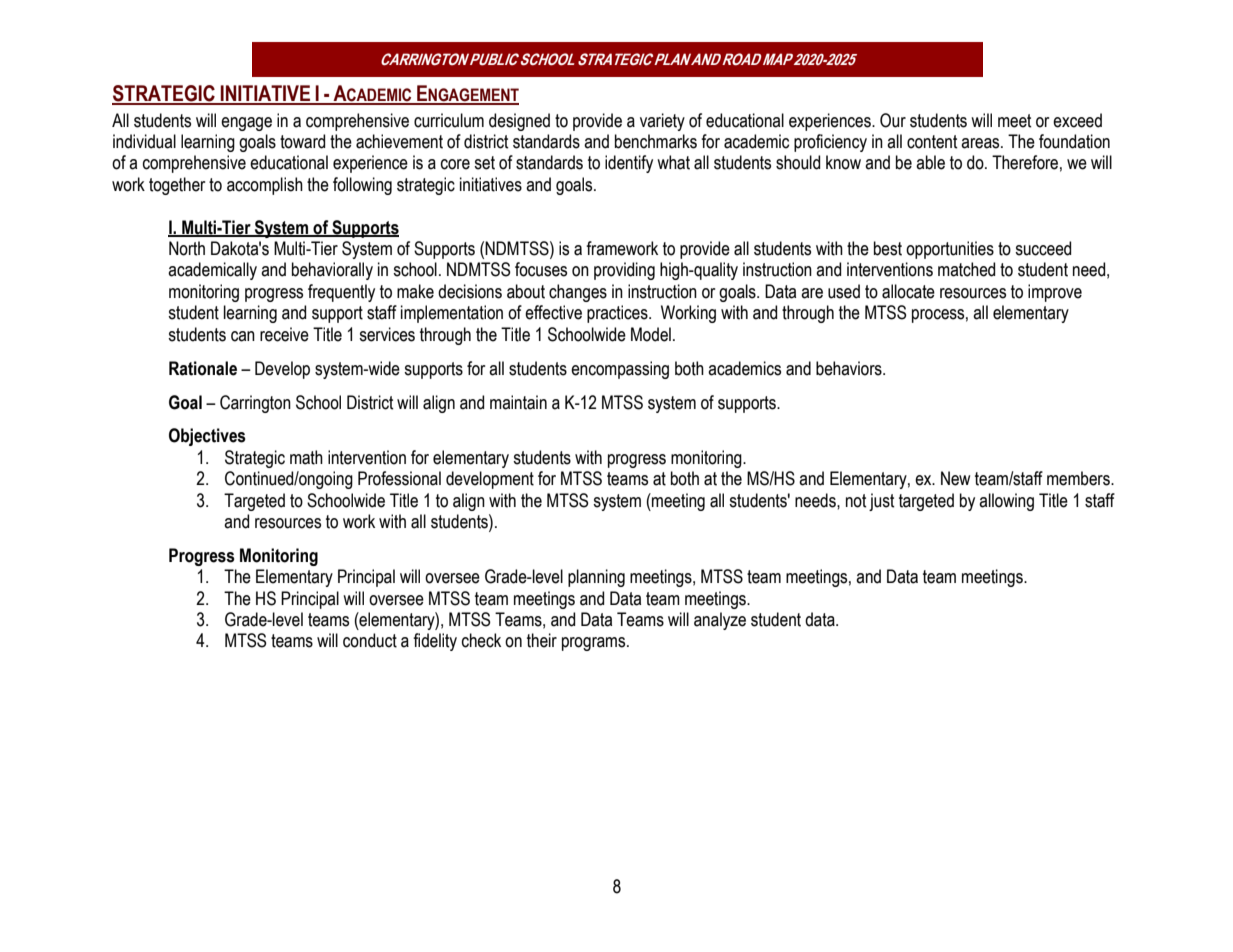  What do you see at coordinates (370, 640) in the page?
I see `conduct` at bounding box center [370, 640].
